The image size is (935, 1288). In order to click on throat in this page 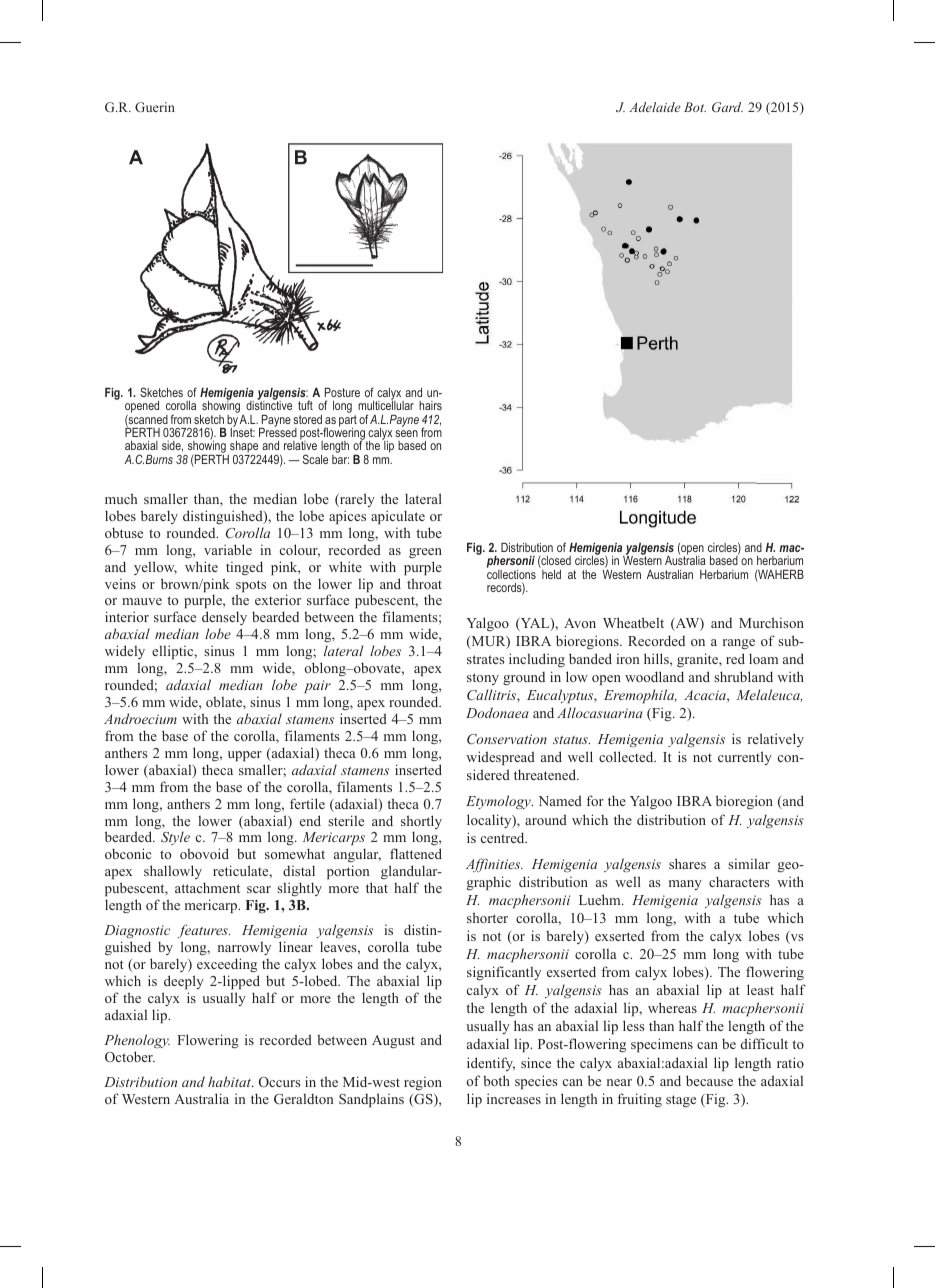, I will do `click(424, 583)`.
